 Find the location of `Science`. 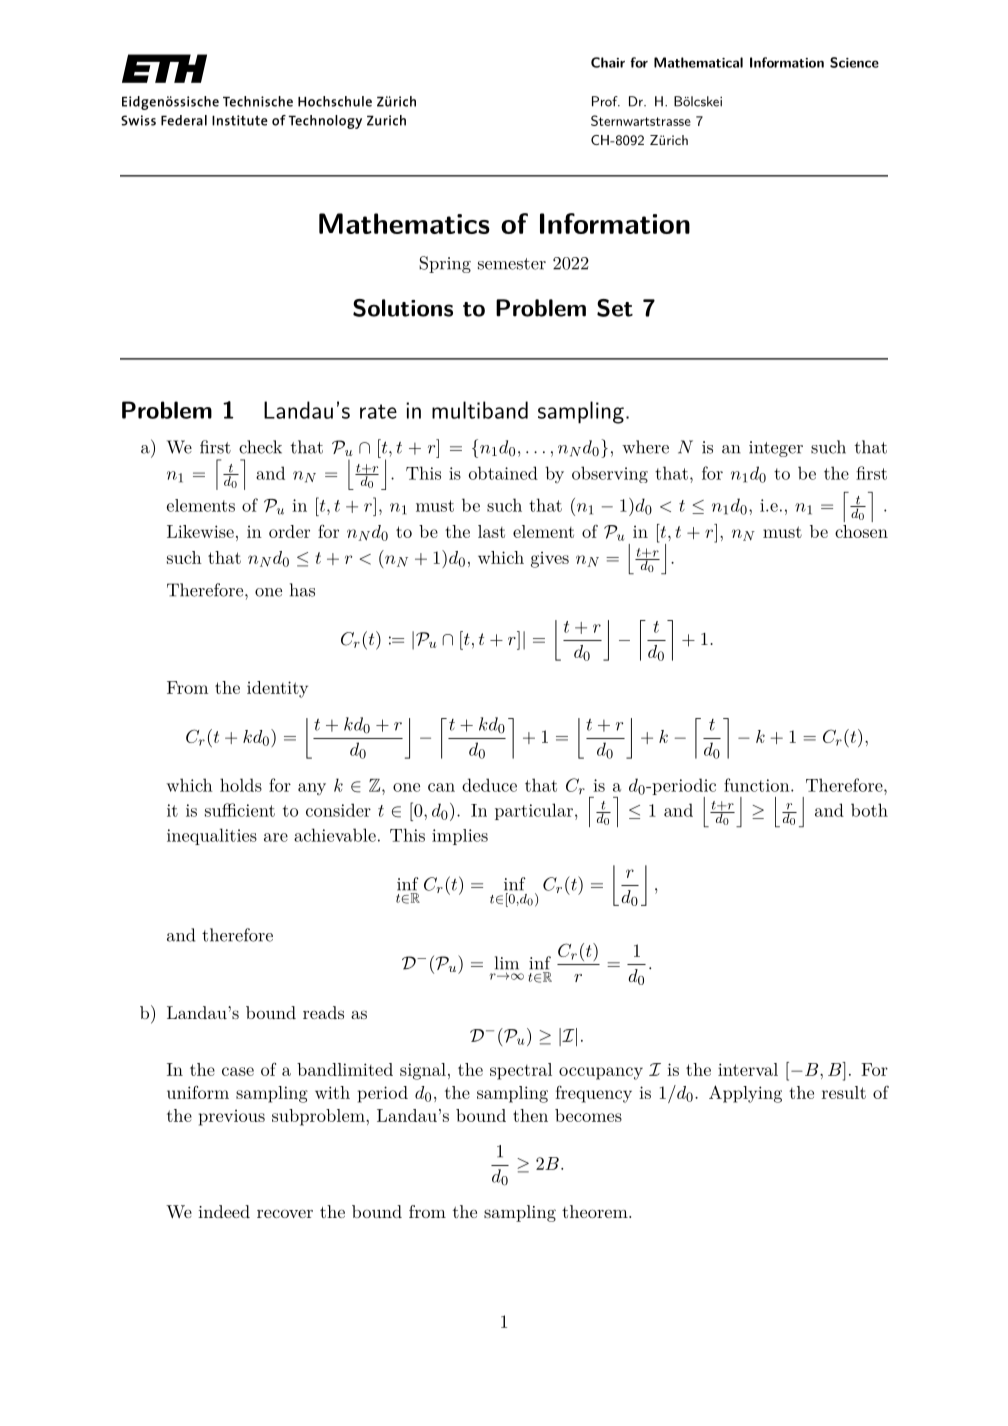

Science is located at coordinates (854, 62).
